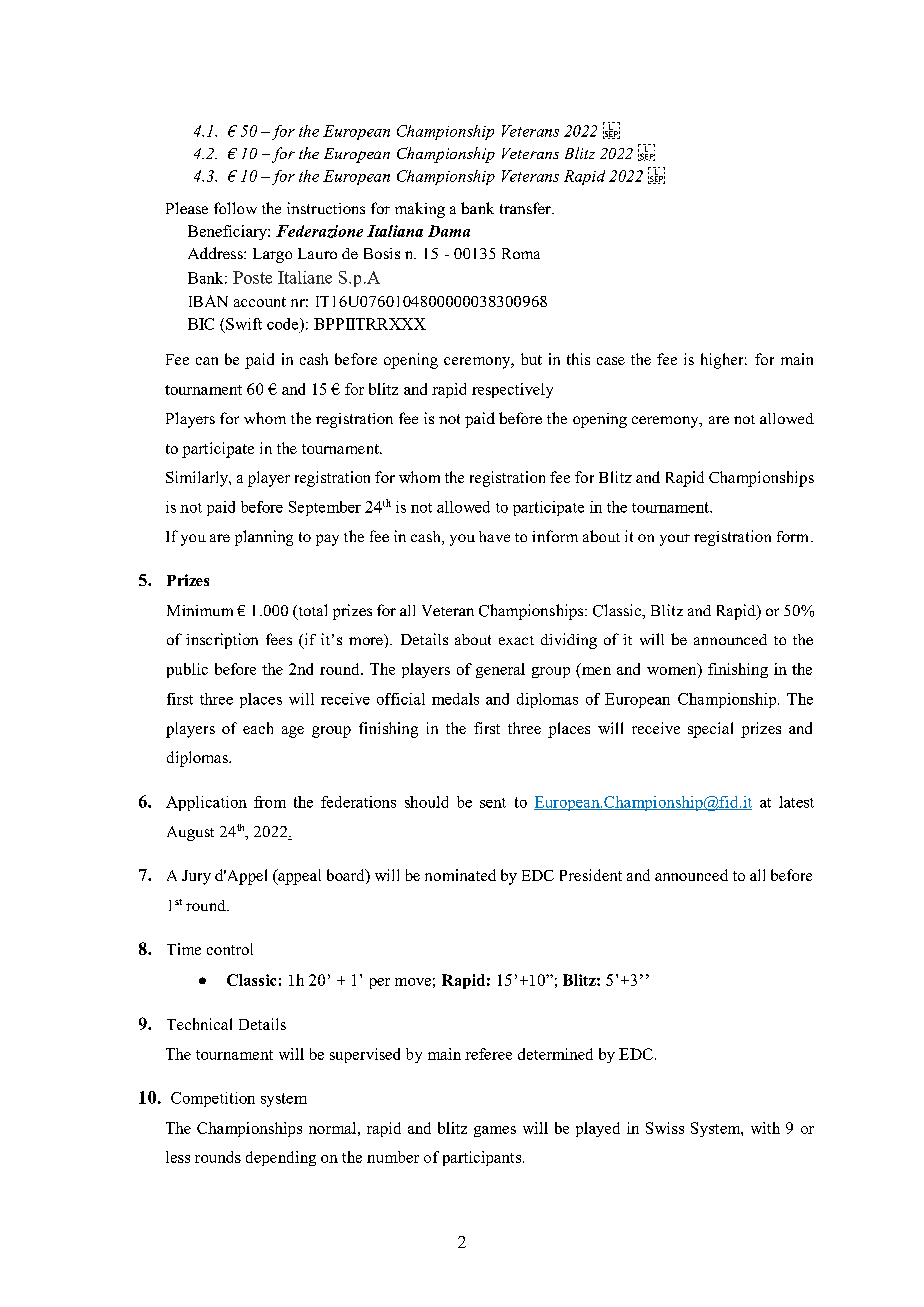  Describe the element at coordinates (611, 361) in the screenshot. I see `case` at that location.
